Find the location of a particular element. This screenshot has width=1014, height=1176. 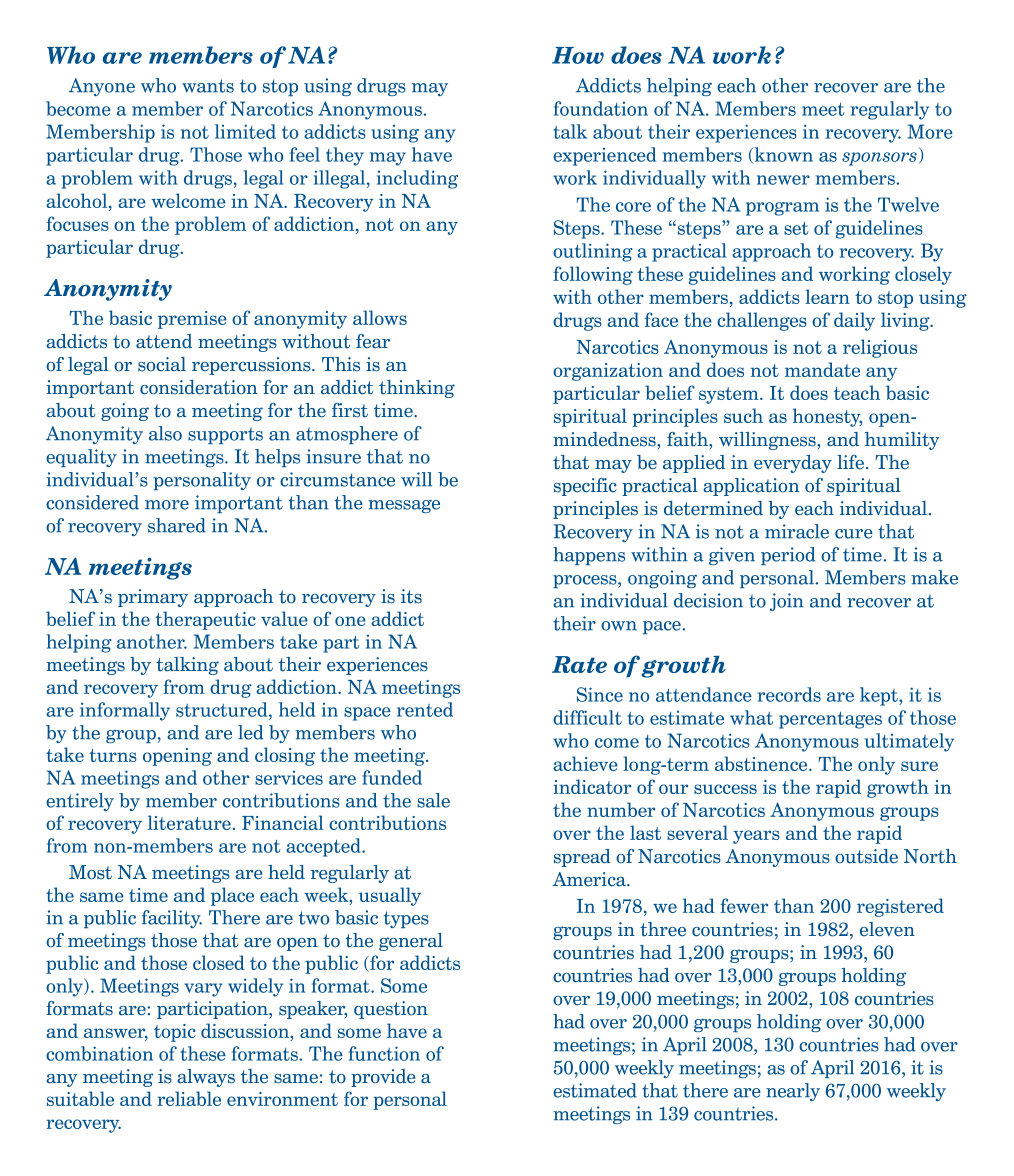

achieve is located at coordinates (585, 763).
